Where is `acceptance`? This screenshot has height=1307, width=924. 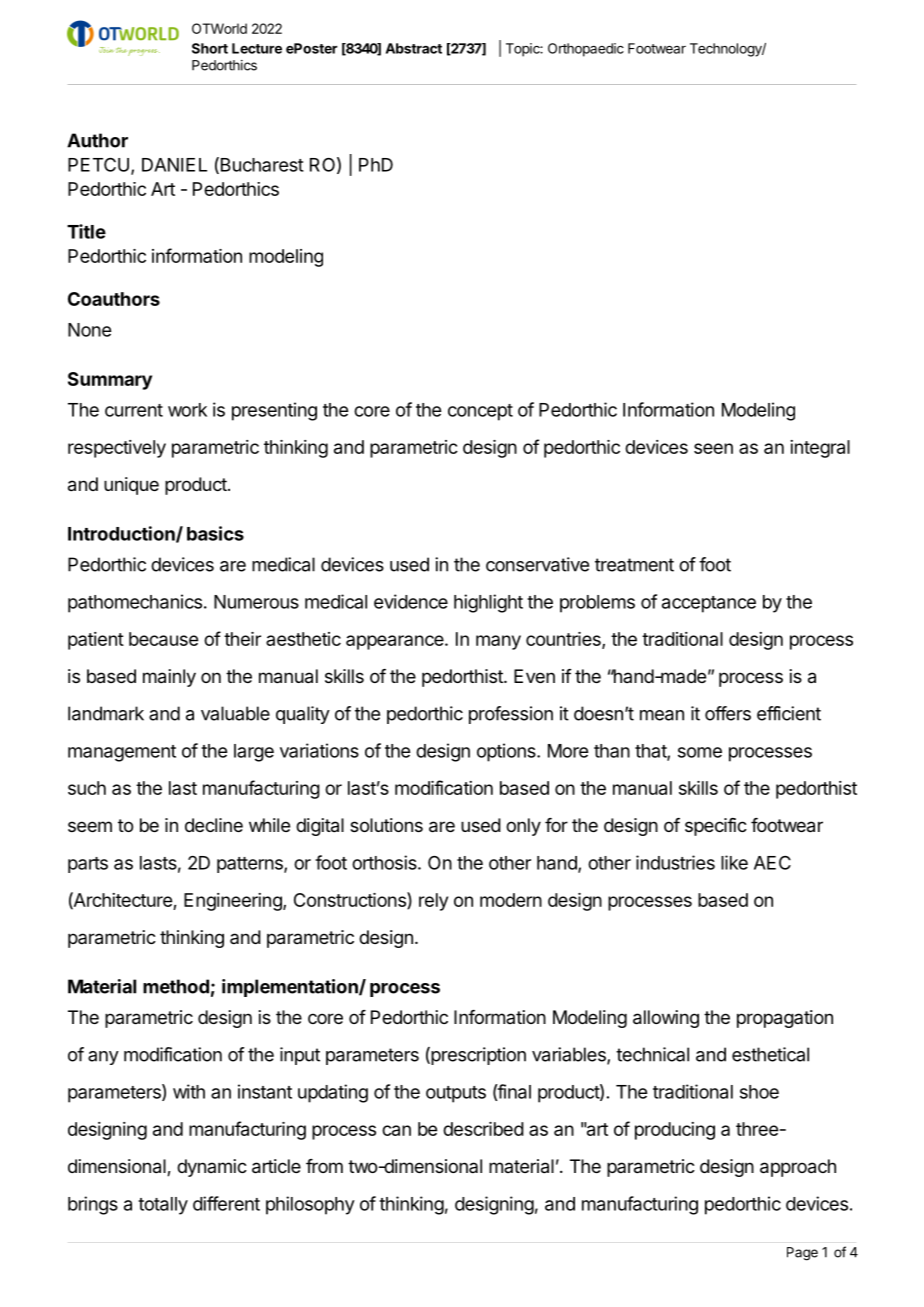
acceptance is located at coordinates (709, 604).
